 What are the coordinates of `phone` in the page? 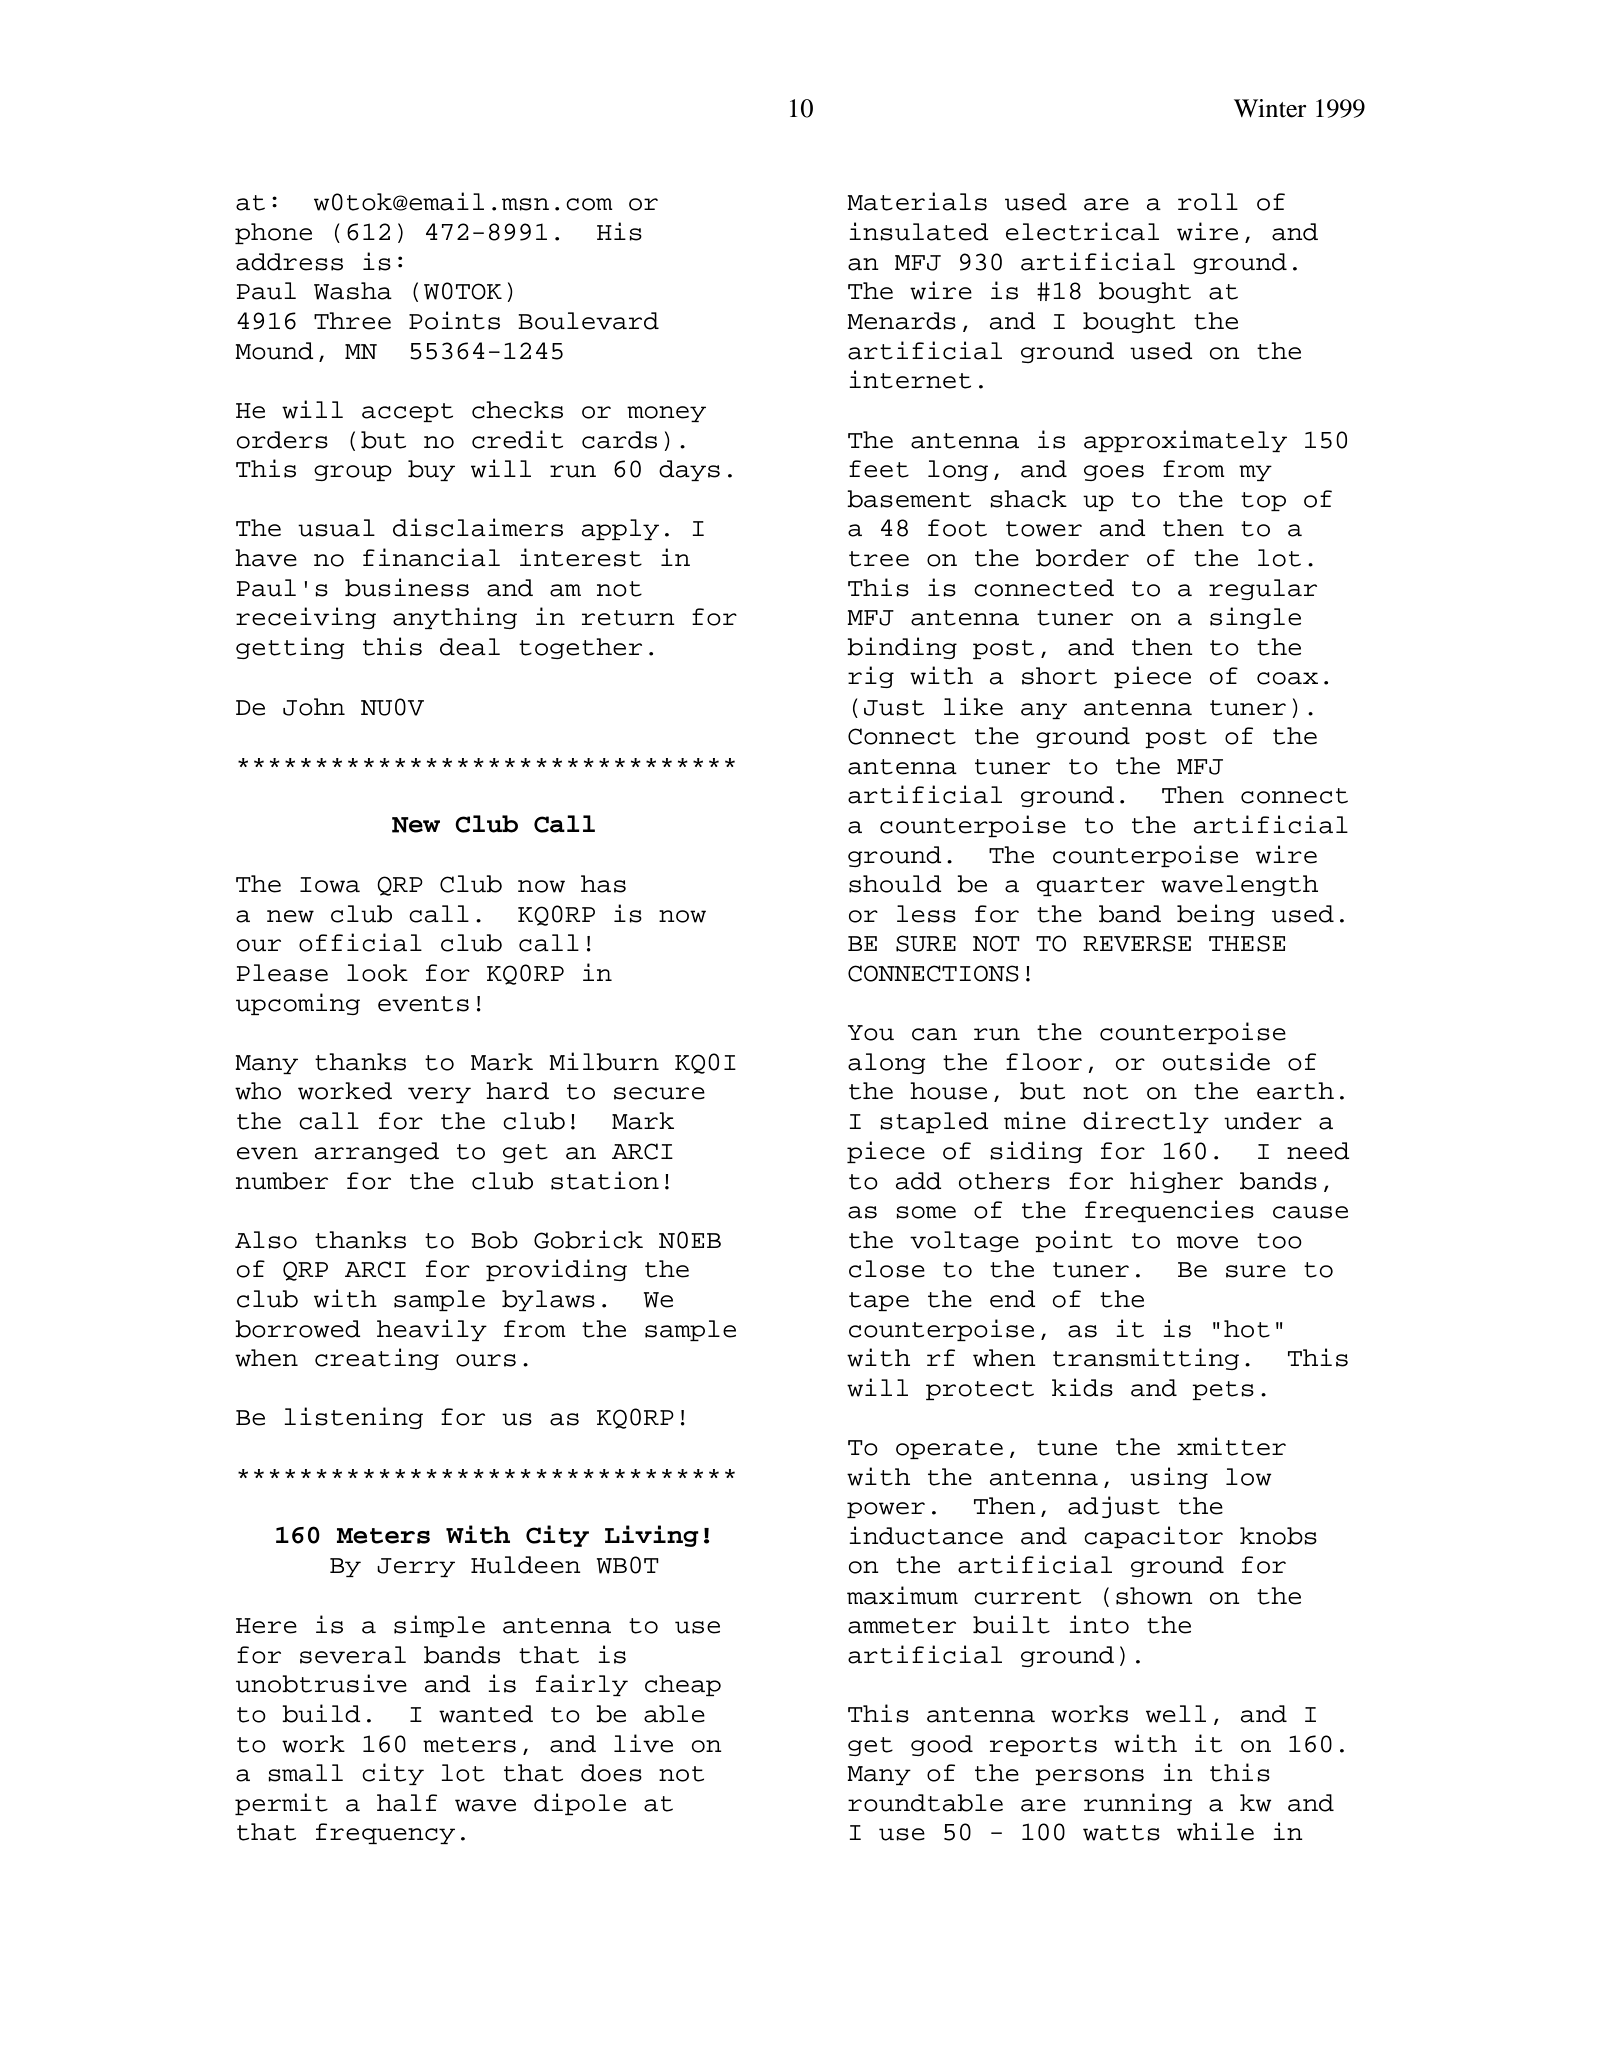 It's located at (273, 233).
